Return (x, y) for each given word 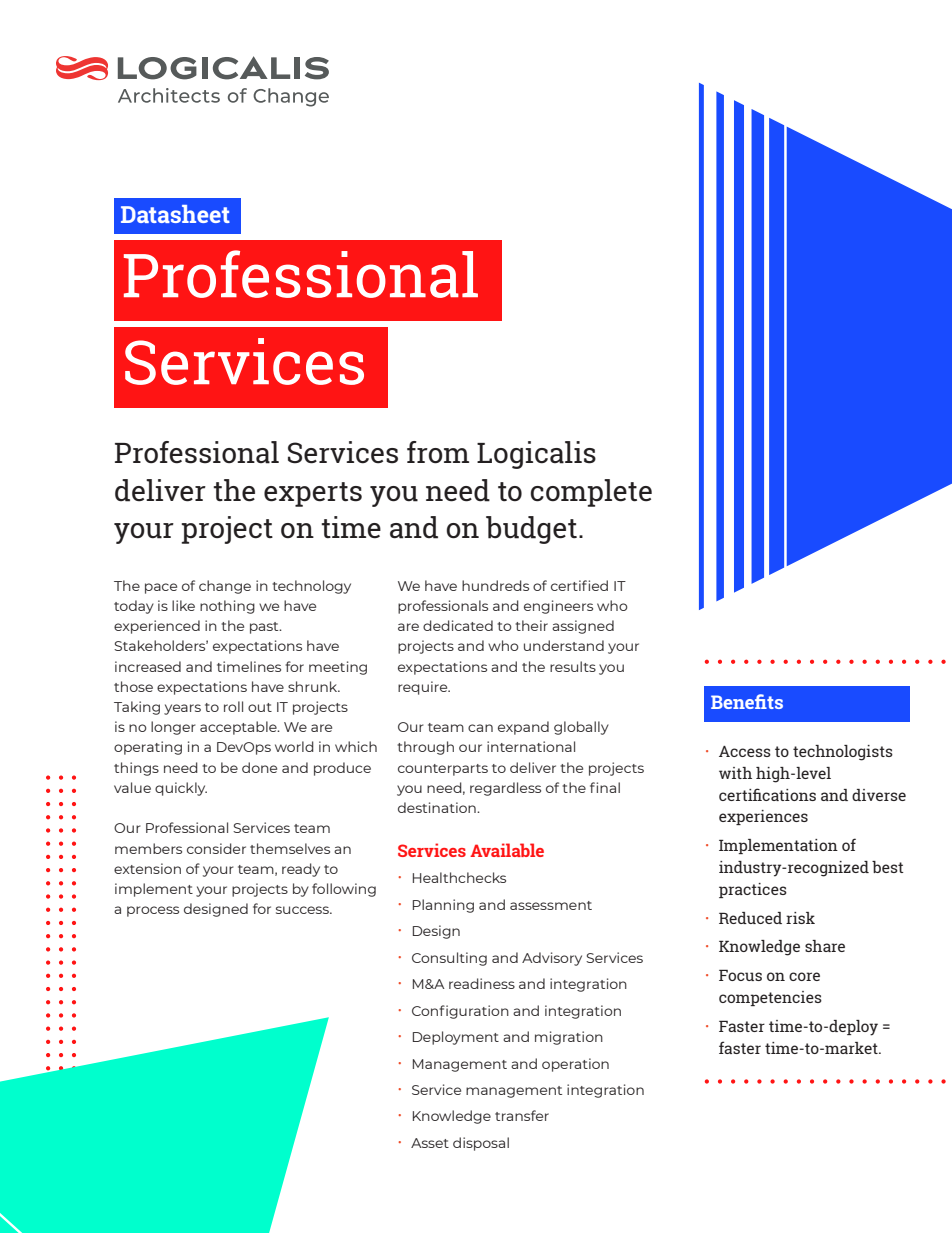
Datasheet (175, 214)
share (825, 946)
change (225, 587)
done (259, 767)
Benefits (747, 701)
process (153, 911)
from (438, 452)
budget (531, 530)
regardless (505, 789)
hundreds (495, 585)
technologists (843, 753)
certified (579, 585)
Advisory (552, 959)
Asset (430, 1143)
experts (313, 494)
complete (591, 493)
